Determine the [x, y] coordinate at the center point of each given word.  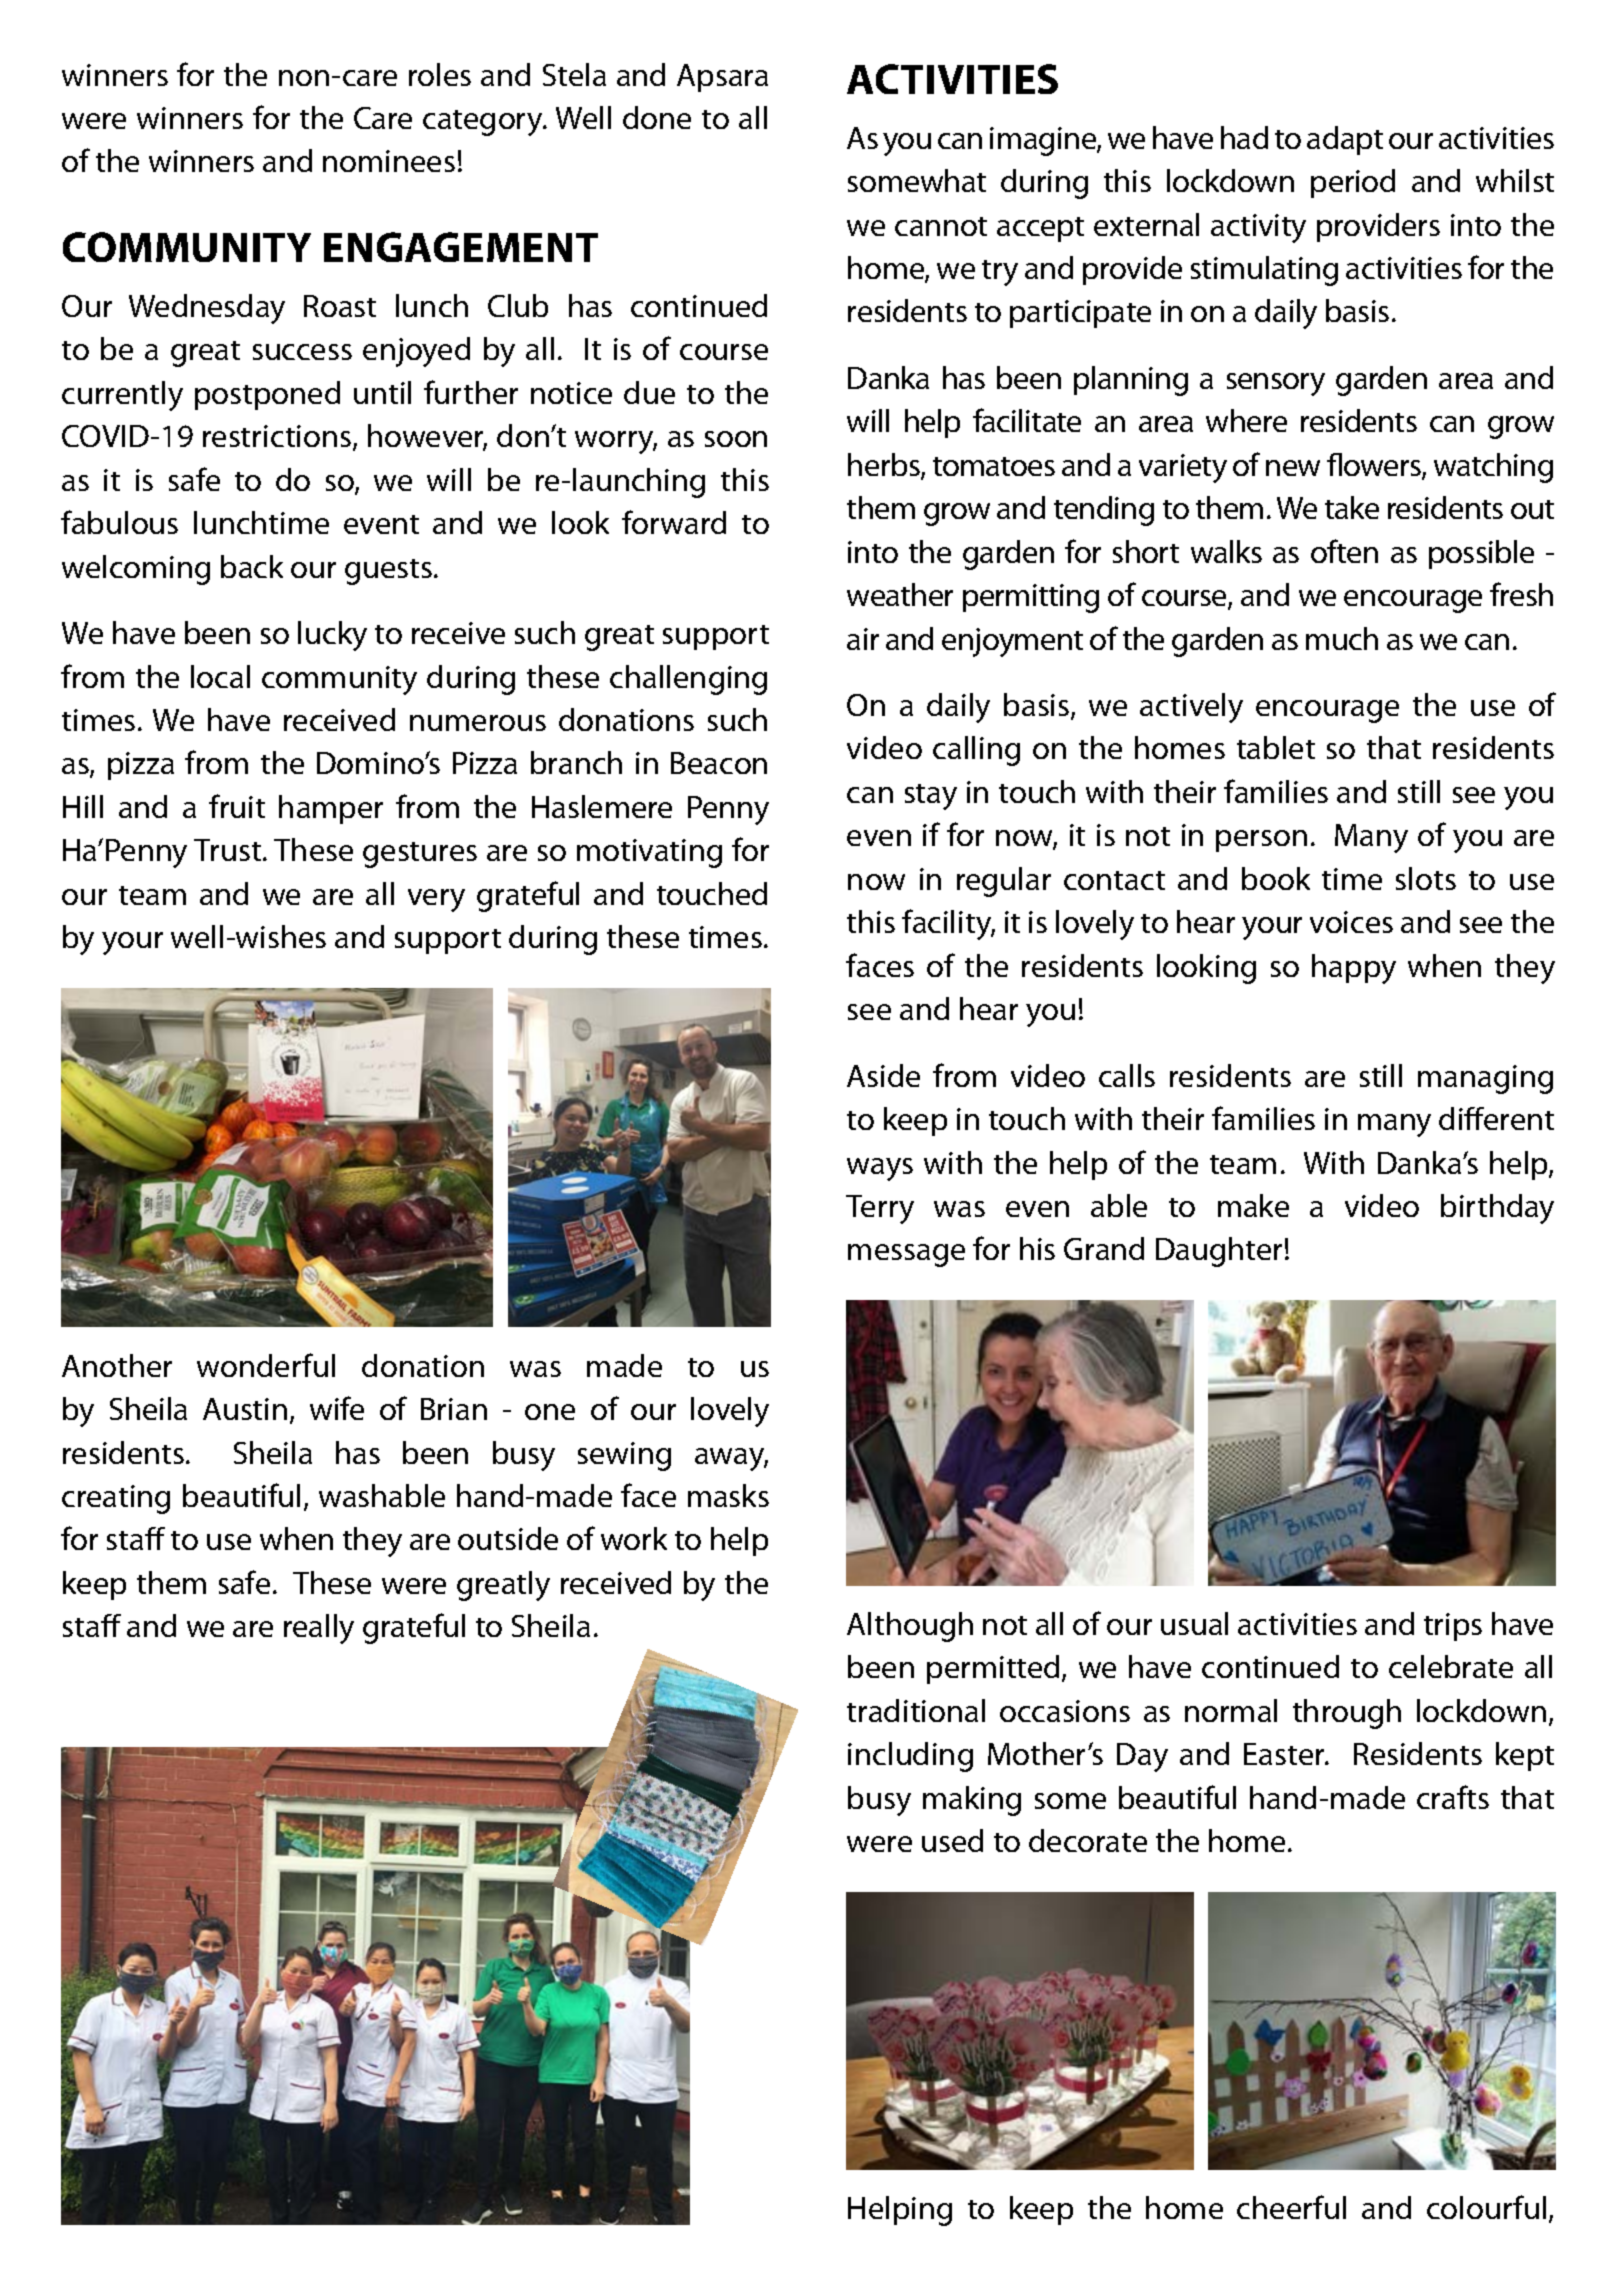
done [657, 117]
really [319, 1629]
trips [1453, 1627]
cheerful [1291, 2207]
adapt [1345, 140]
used [952, 1840]
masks [728, 1495]
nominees [389, 161]
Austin [245, 1409]
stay [931, 797]
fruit [237, 806]
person [1261, 841]
